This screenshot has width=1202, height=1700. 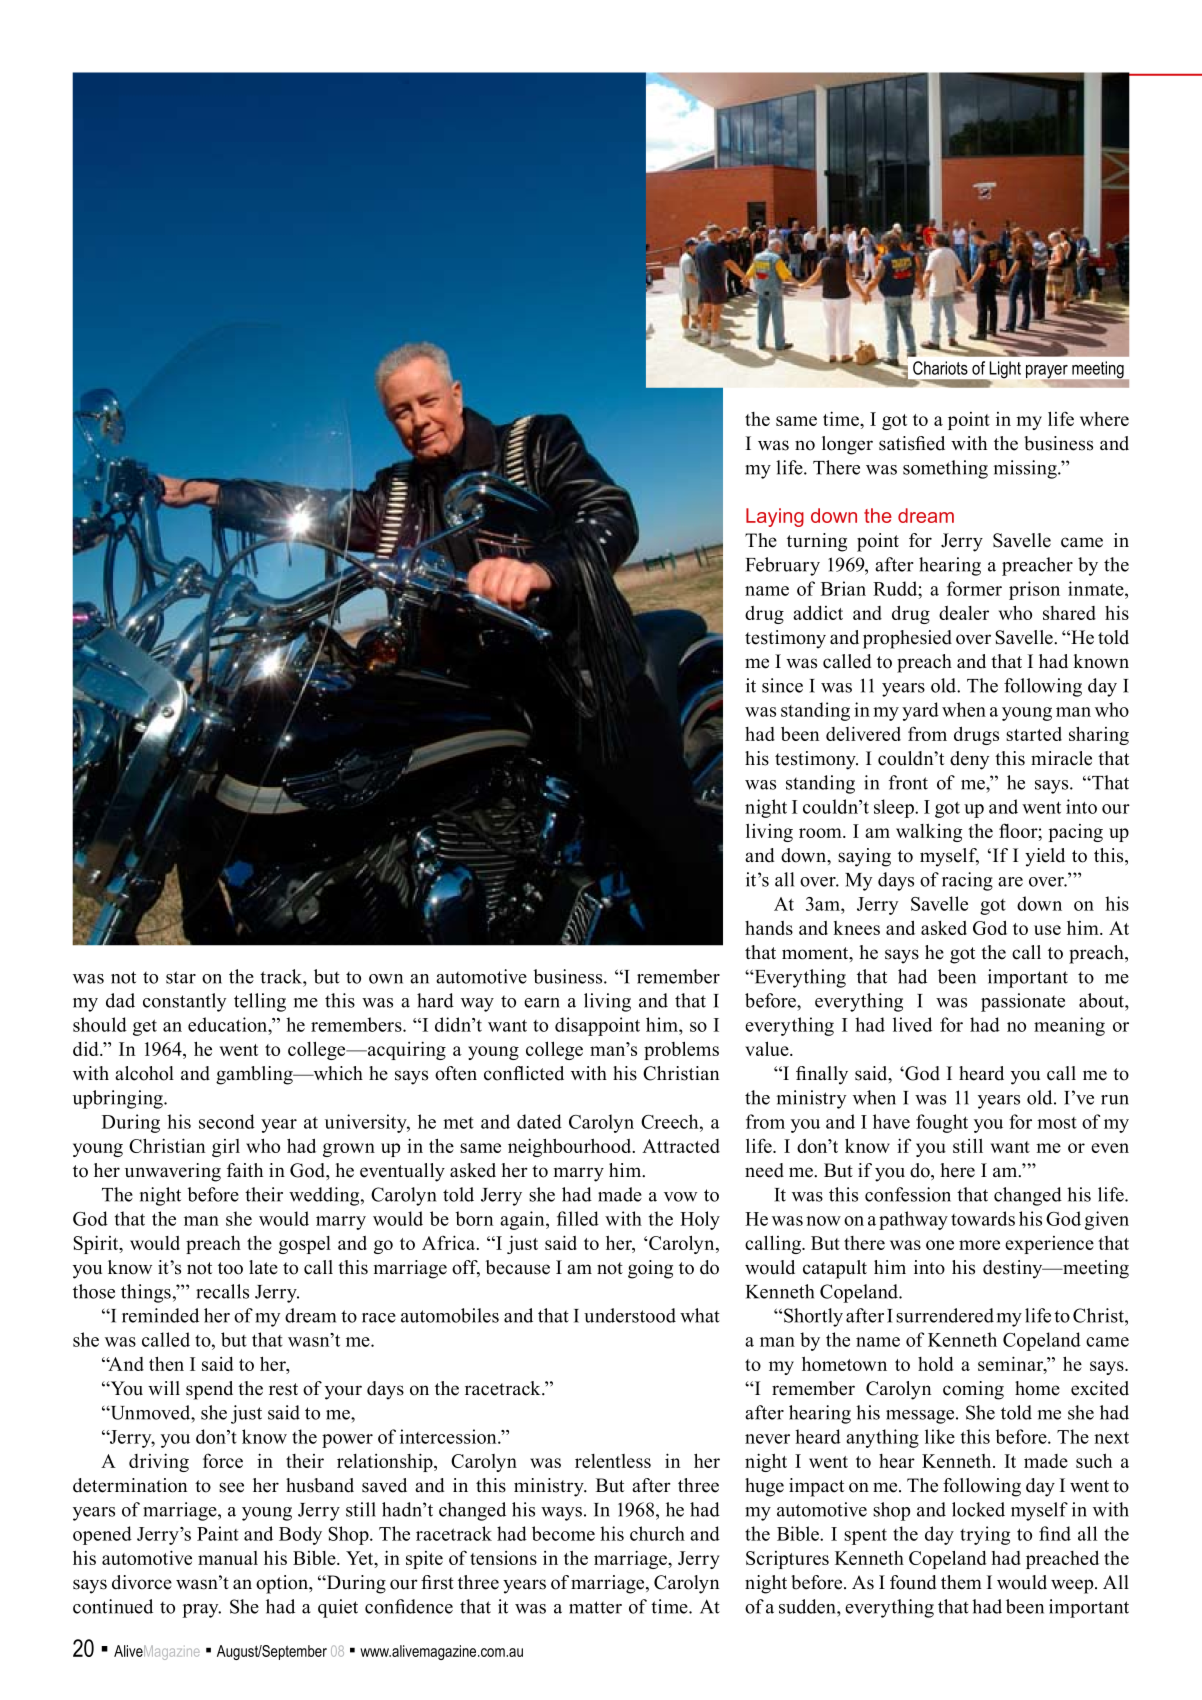 I want to click on yard, so click(x=920, y=711).
